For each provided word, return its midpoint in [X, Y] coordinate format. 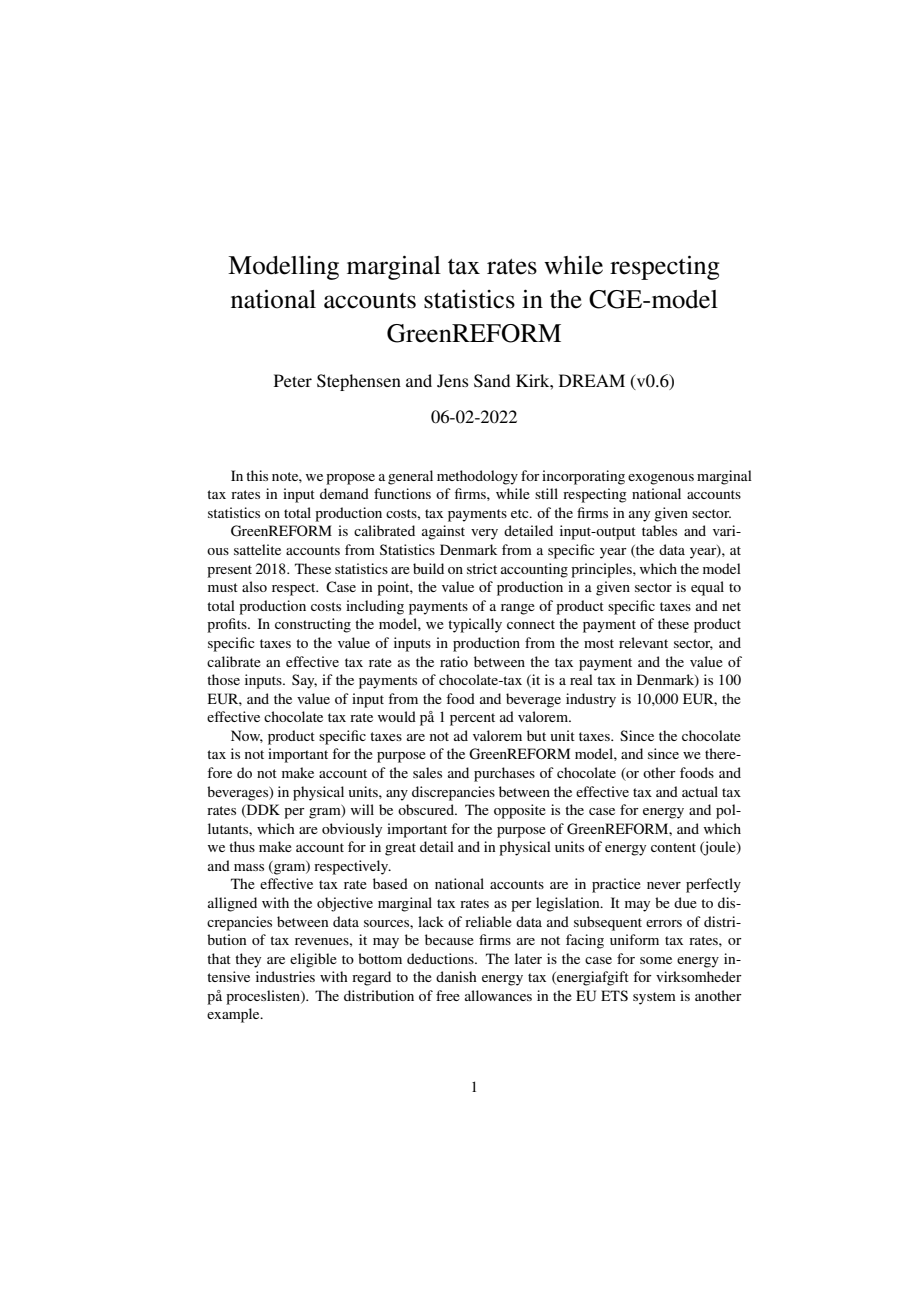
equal [707, 588]
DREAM [592, 380]
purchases [504, 774]
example [234, 1015]
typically [475, 625]
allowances [498, 995]
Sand [492, 381]
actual [700, 791]
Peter [293, 380]
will [362, 809]
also [254, 586]
